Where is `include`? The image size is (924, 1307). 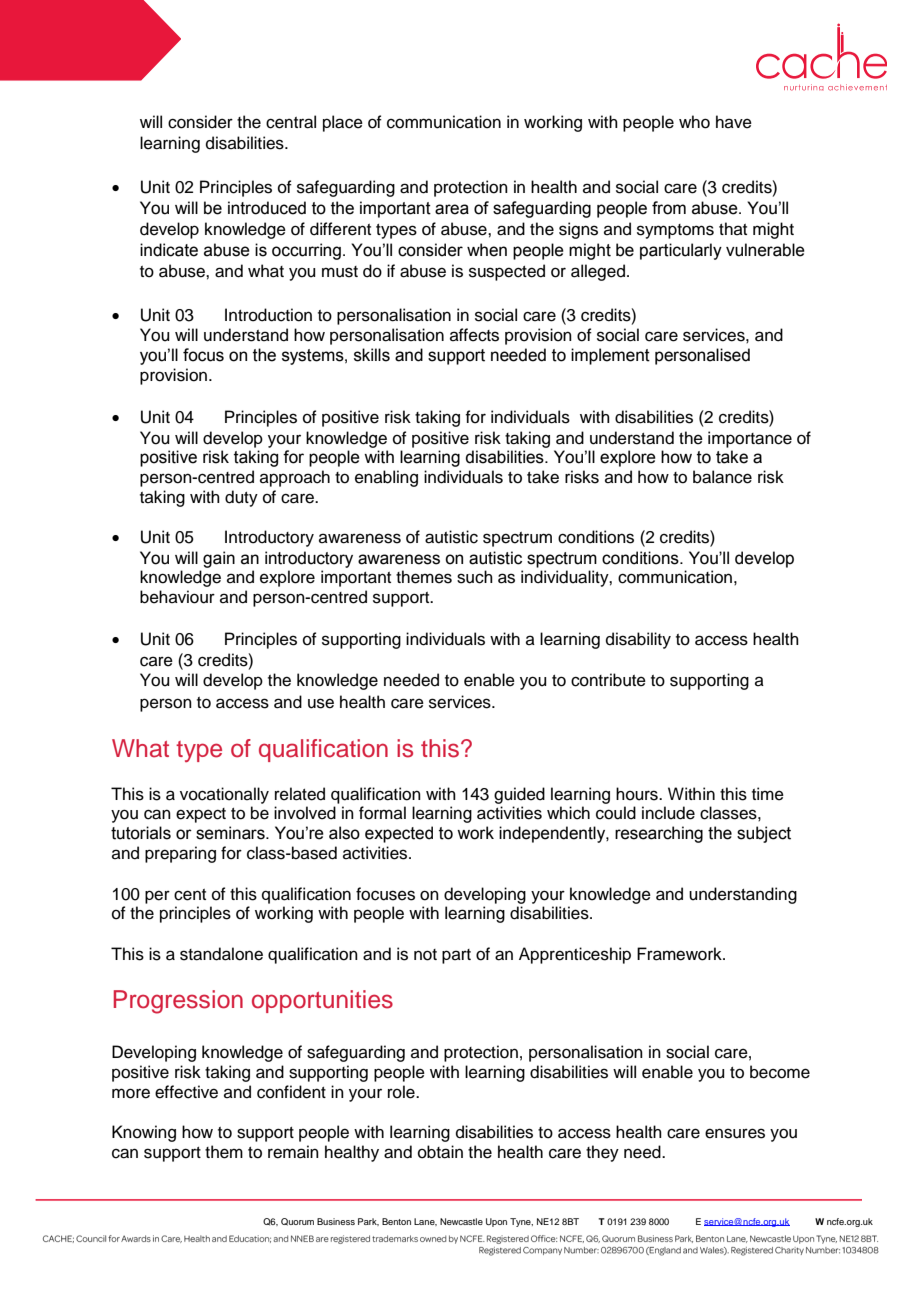 include is located at coordinates (668, 813).
